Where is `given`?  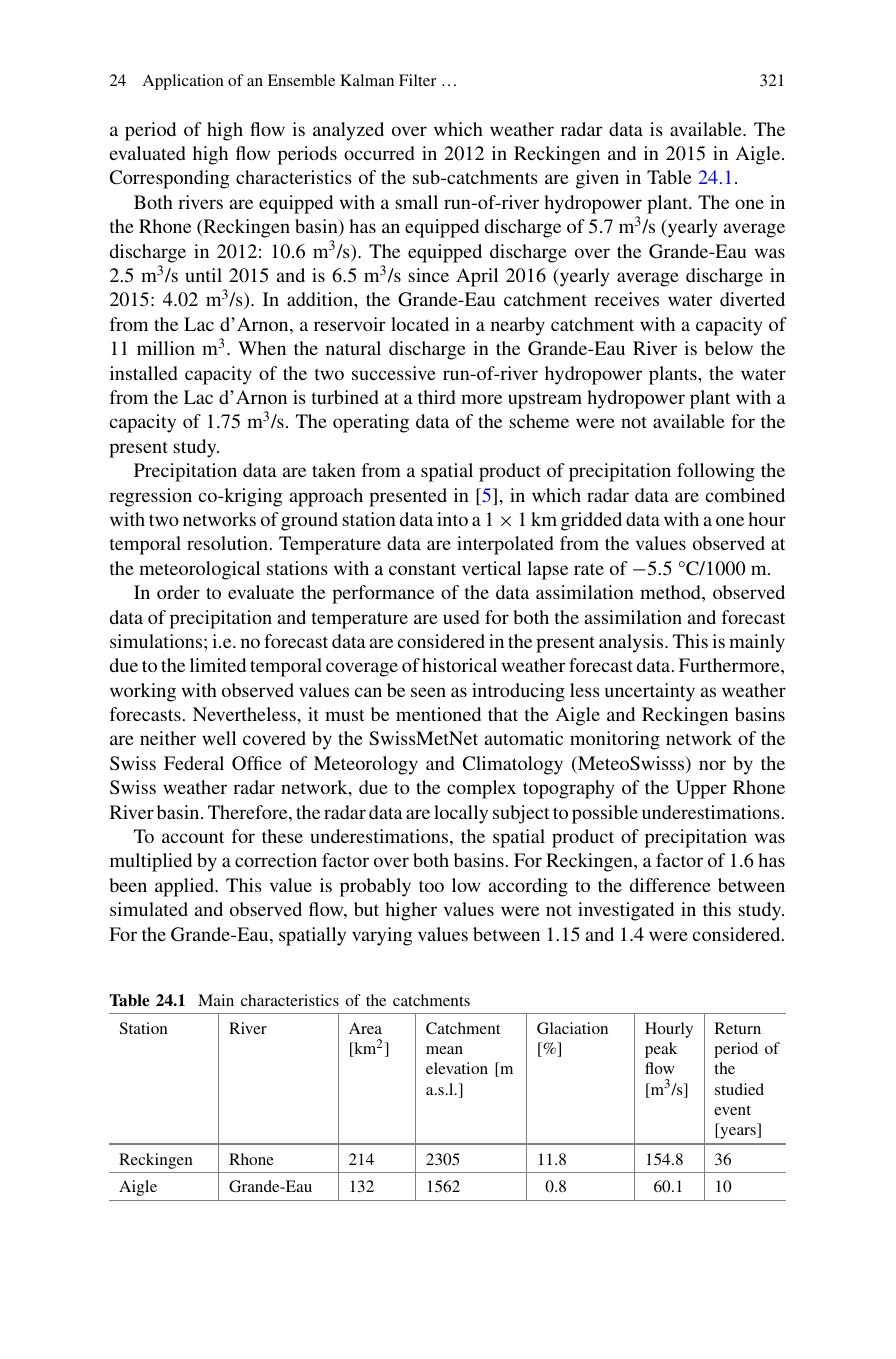 given is located at coordinates (597, 179).
